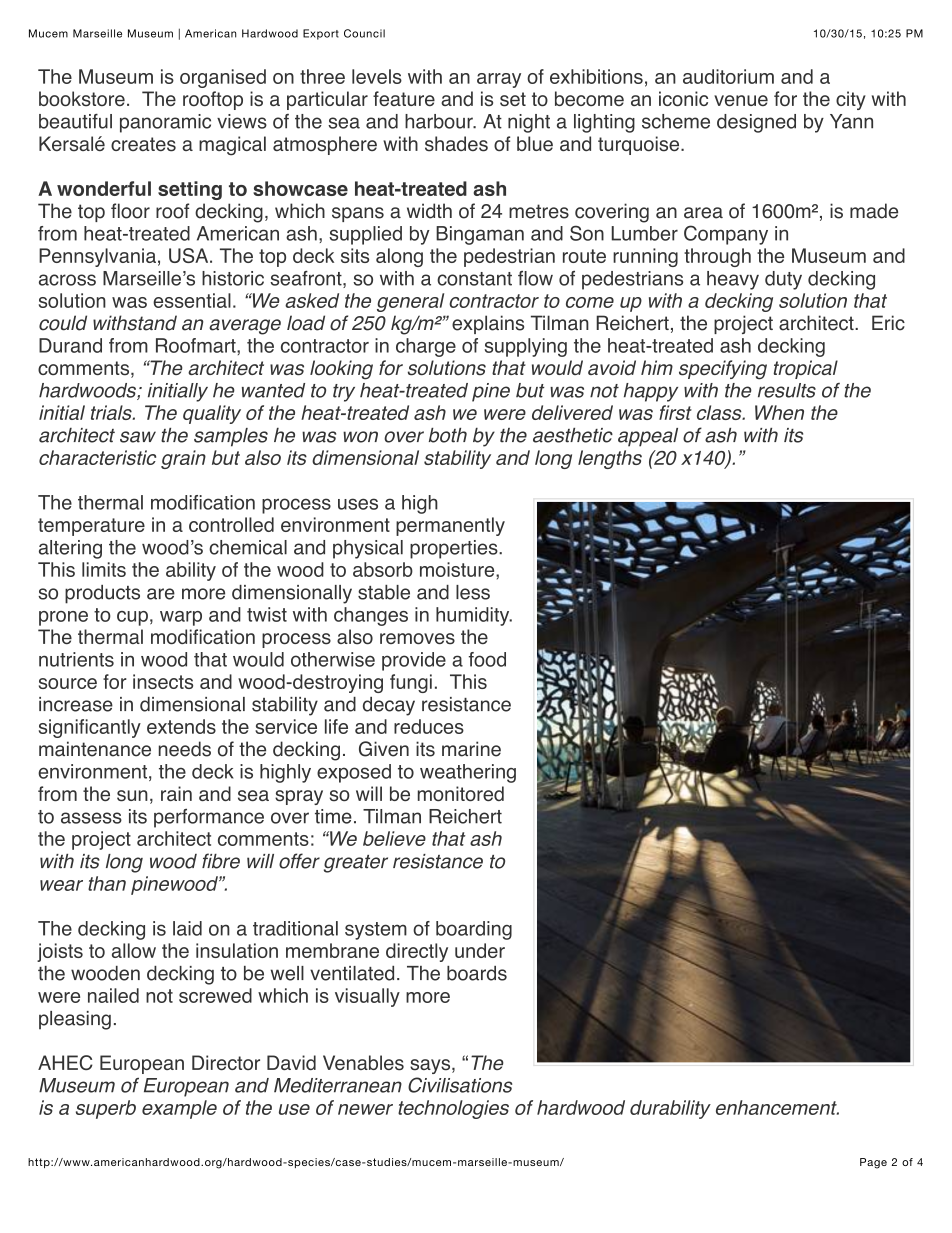  What do you see at coordinates (223, 78) in the image?
I see `organised` at bounding box center [223, 78].
